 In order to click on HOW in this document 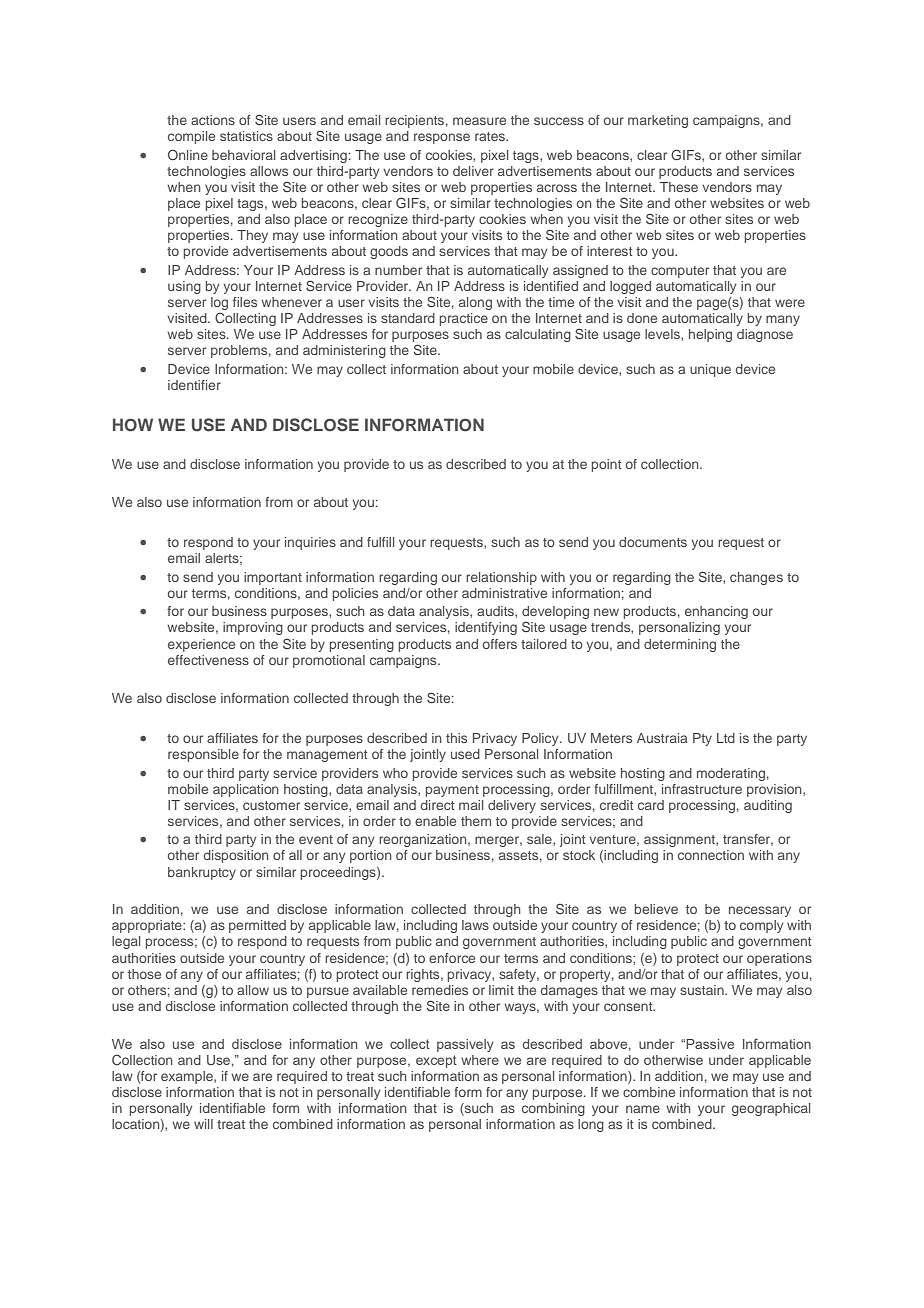, I will do `click(133, 425)`.
